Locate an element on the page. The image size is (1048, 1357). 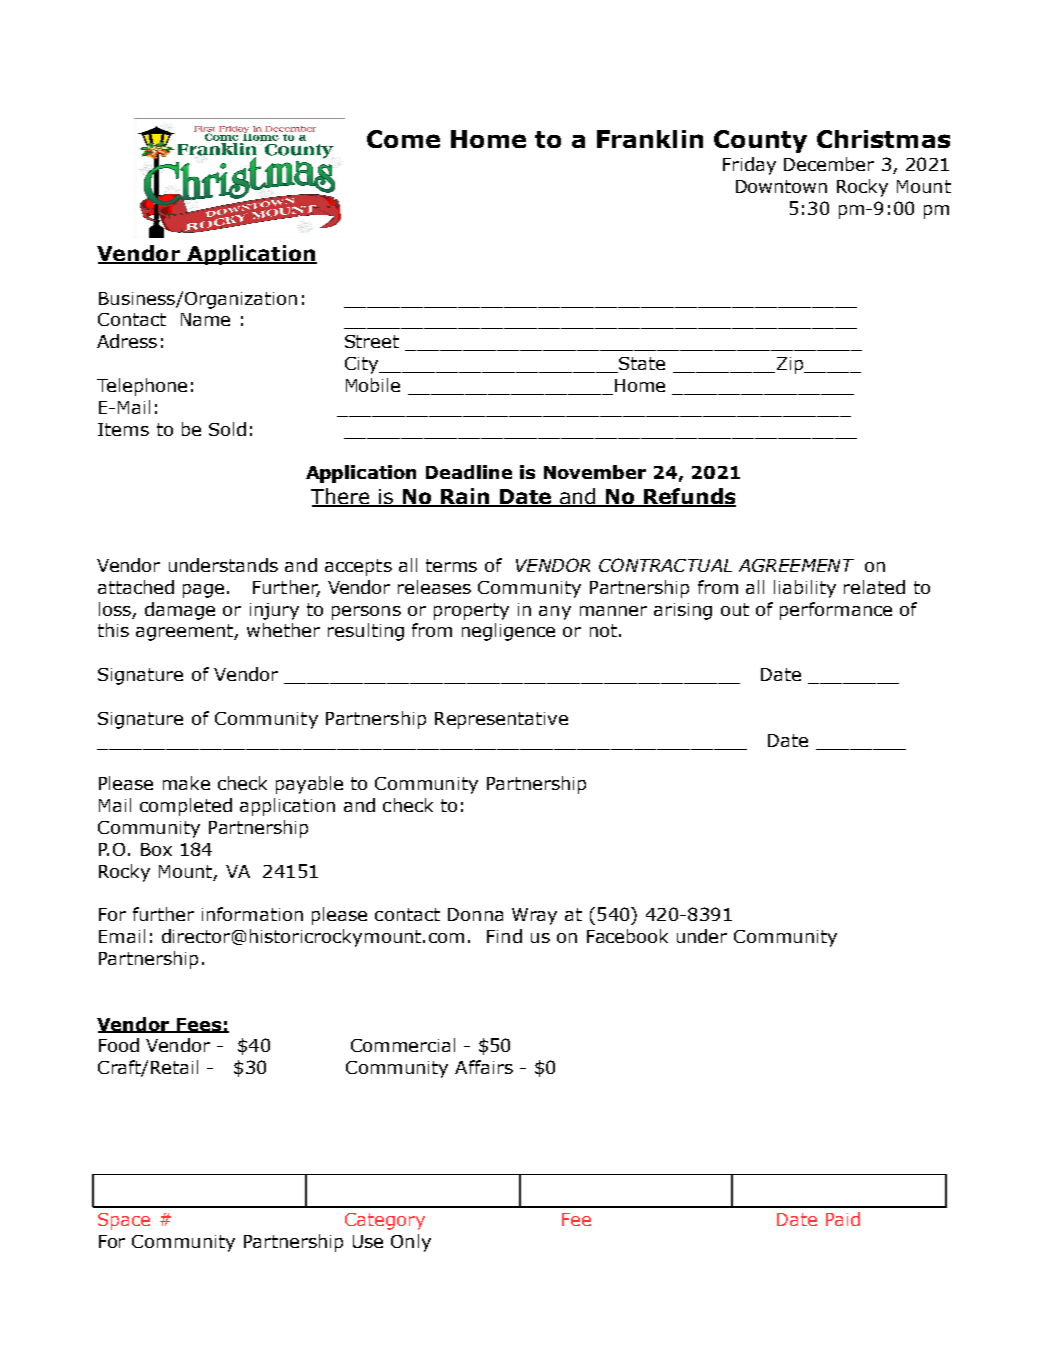
Space is located at coordinates (124, 1221).
